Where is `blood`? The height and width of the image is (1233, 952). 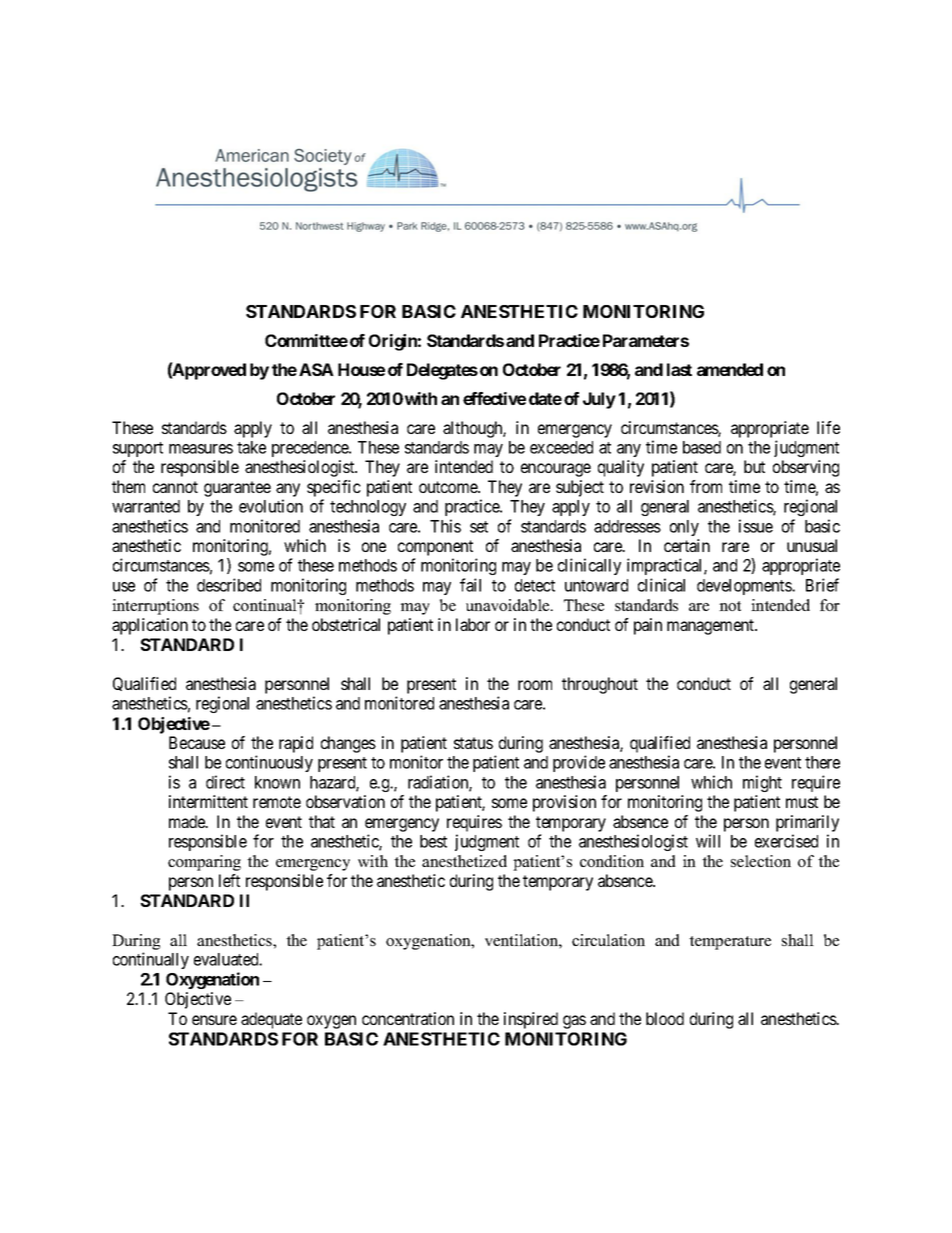
blood is located at coordinates (665, 1018).
